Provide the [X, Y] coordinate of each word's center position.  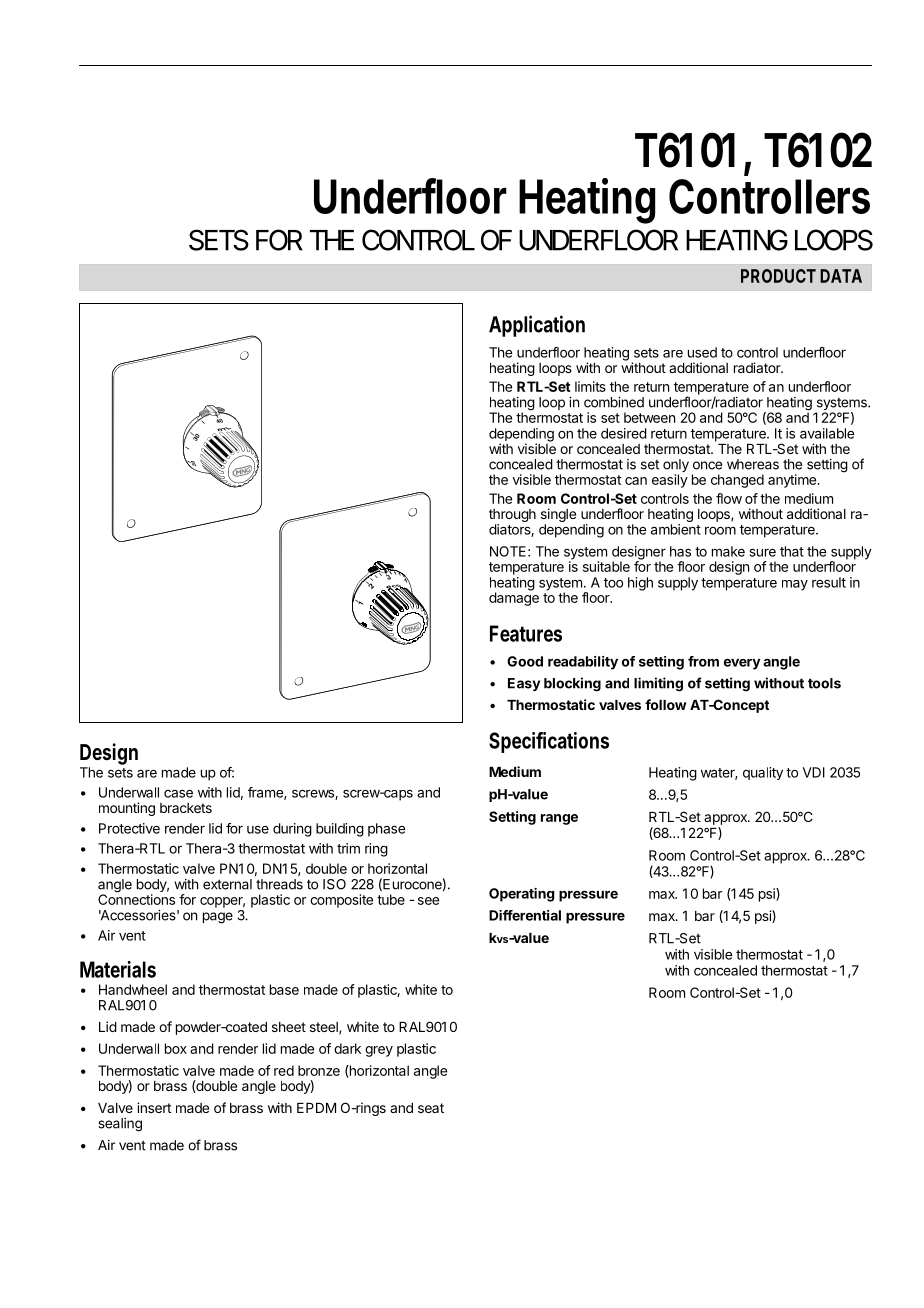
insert [154, 1107]
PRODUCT [778, 276]
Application [537, 326]
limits [590, 386]
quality [763, 773]
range [559, 819]
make [728, 551]
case [178, 793]
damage [514, 598]
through [512, 517]
